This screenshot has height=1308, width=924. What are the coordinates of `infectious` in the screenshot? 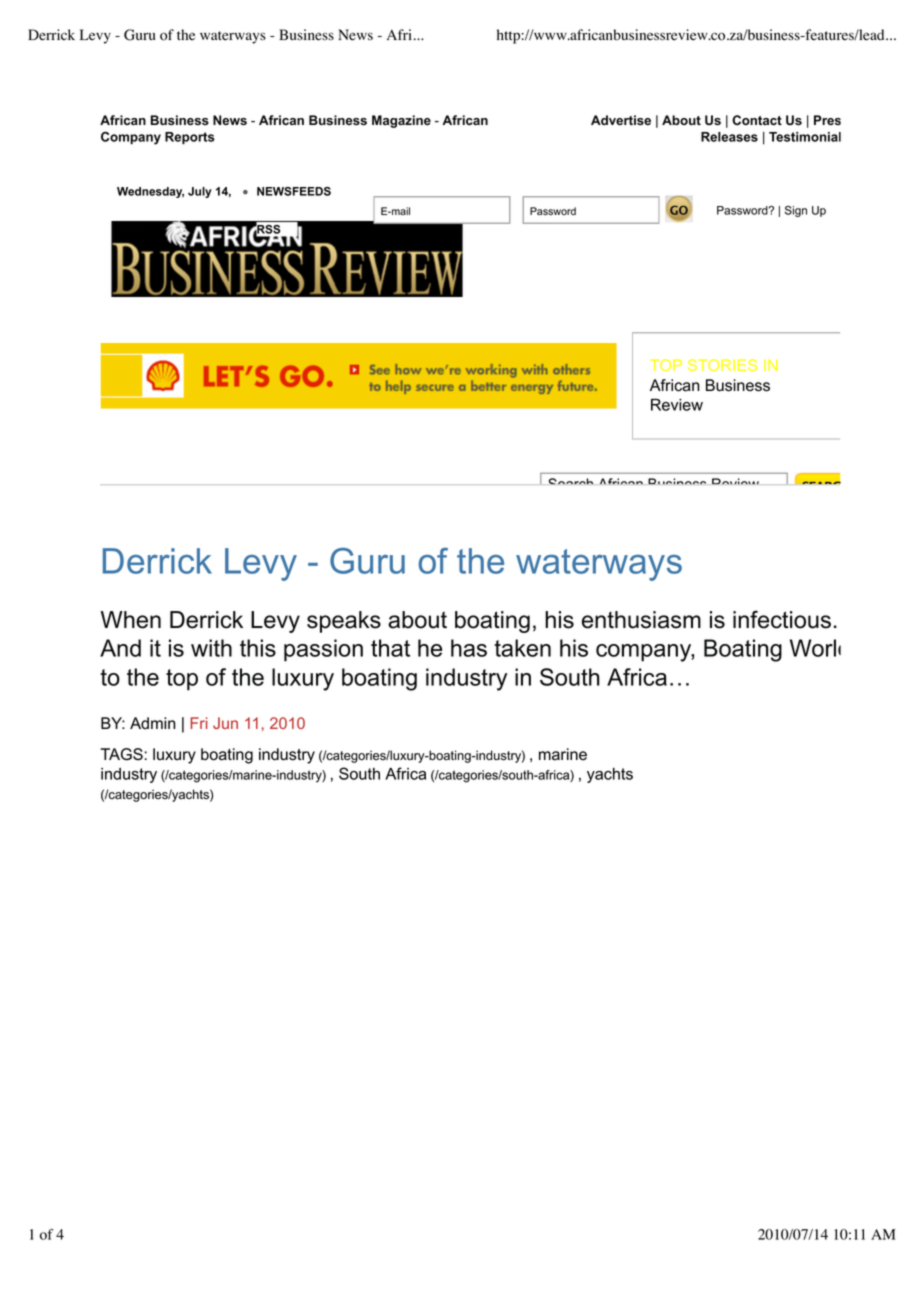 It's located at (782, 619).
